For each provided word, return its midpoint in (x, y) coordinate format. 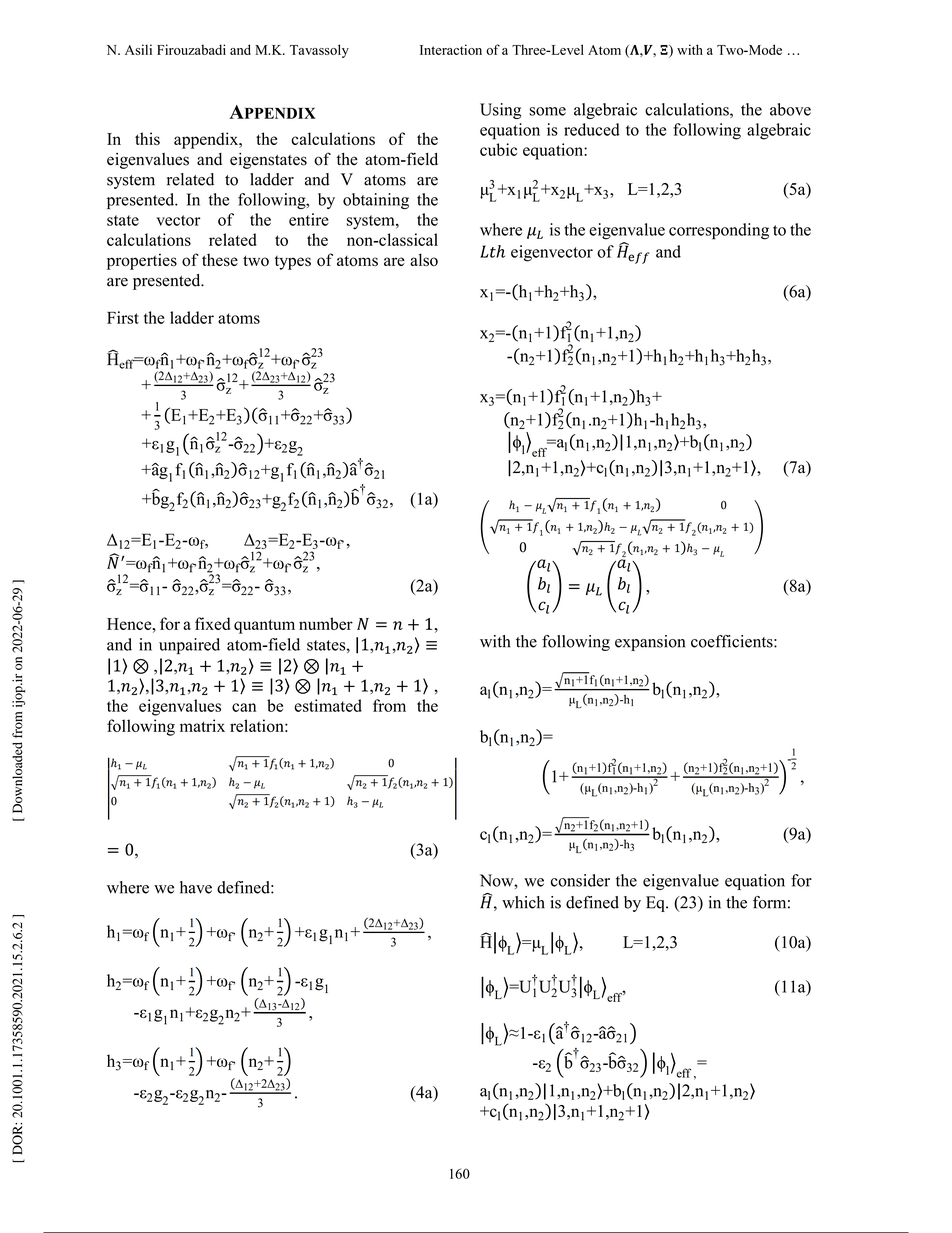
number (326, 623)
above (790, 109)
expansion (650, 643)
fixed (212, 623)
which (523, 902)
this (147, 138)
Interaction (451, 49)
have (196, 887)
